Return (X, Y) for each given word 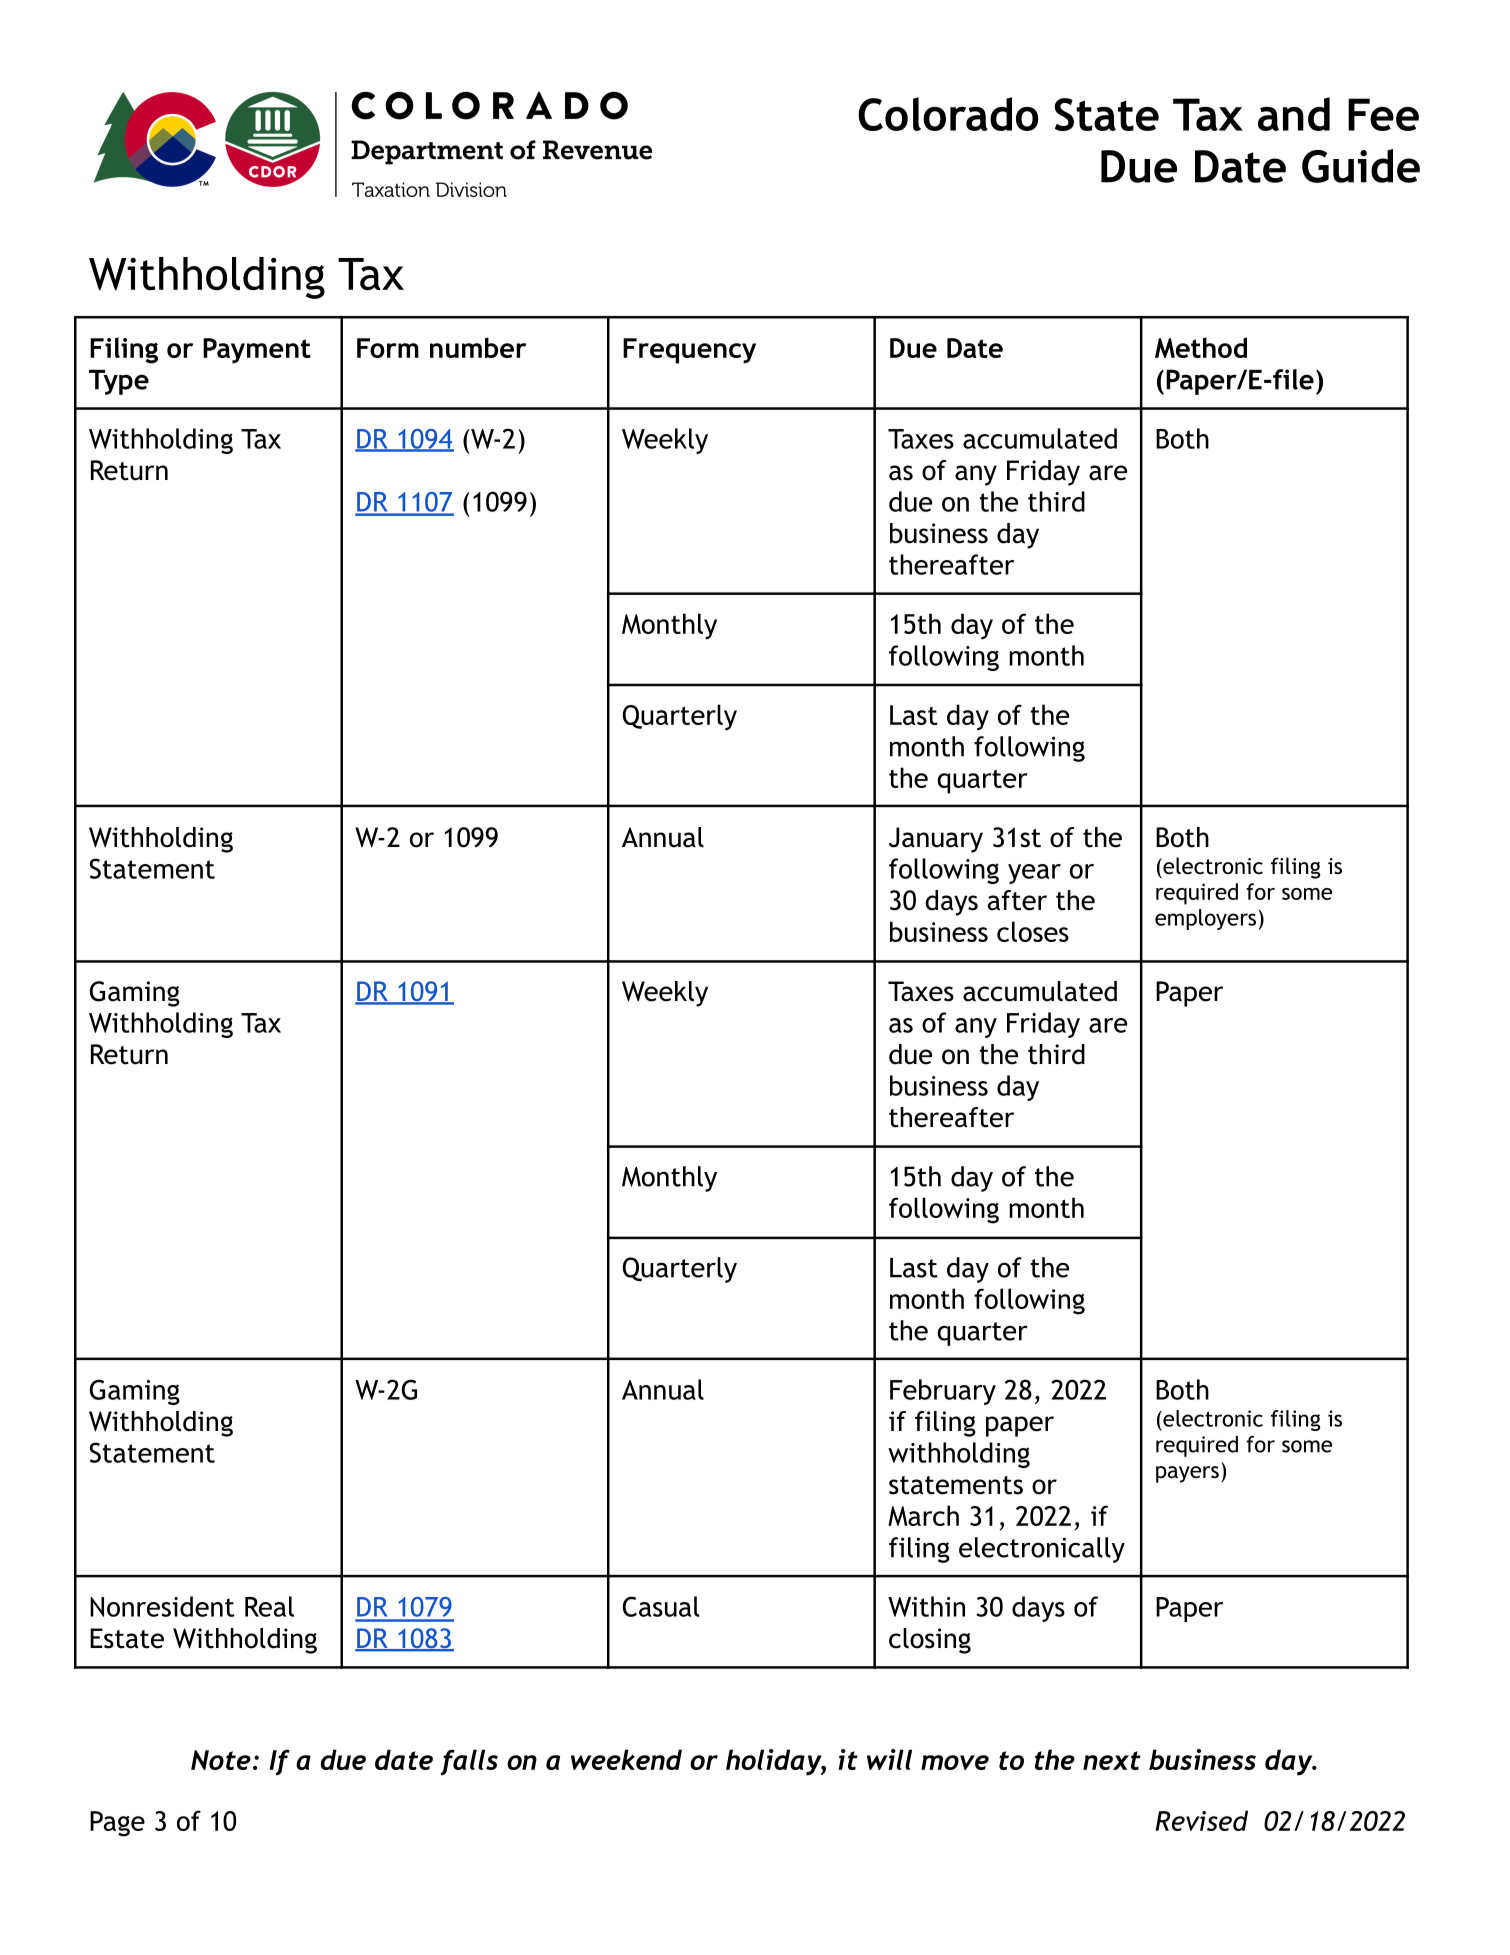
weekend (626, 1759)
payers (1187, 1474)
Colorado (948, 114)
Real (269, 1606)
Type (119, 382)
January (936, 840)
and (1294, 114)
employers (1205, 919)
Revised (1202, 1820)
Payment (257, 351)
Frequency (689, 351)
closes (1033, 931)
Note (221, 1760)
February (943, 1392)
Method (1201, 347)
